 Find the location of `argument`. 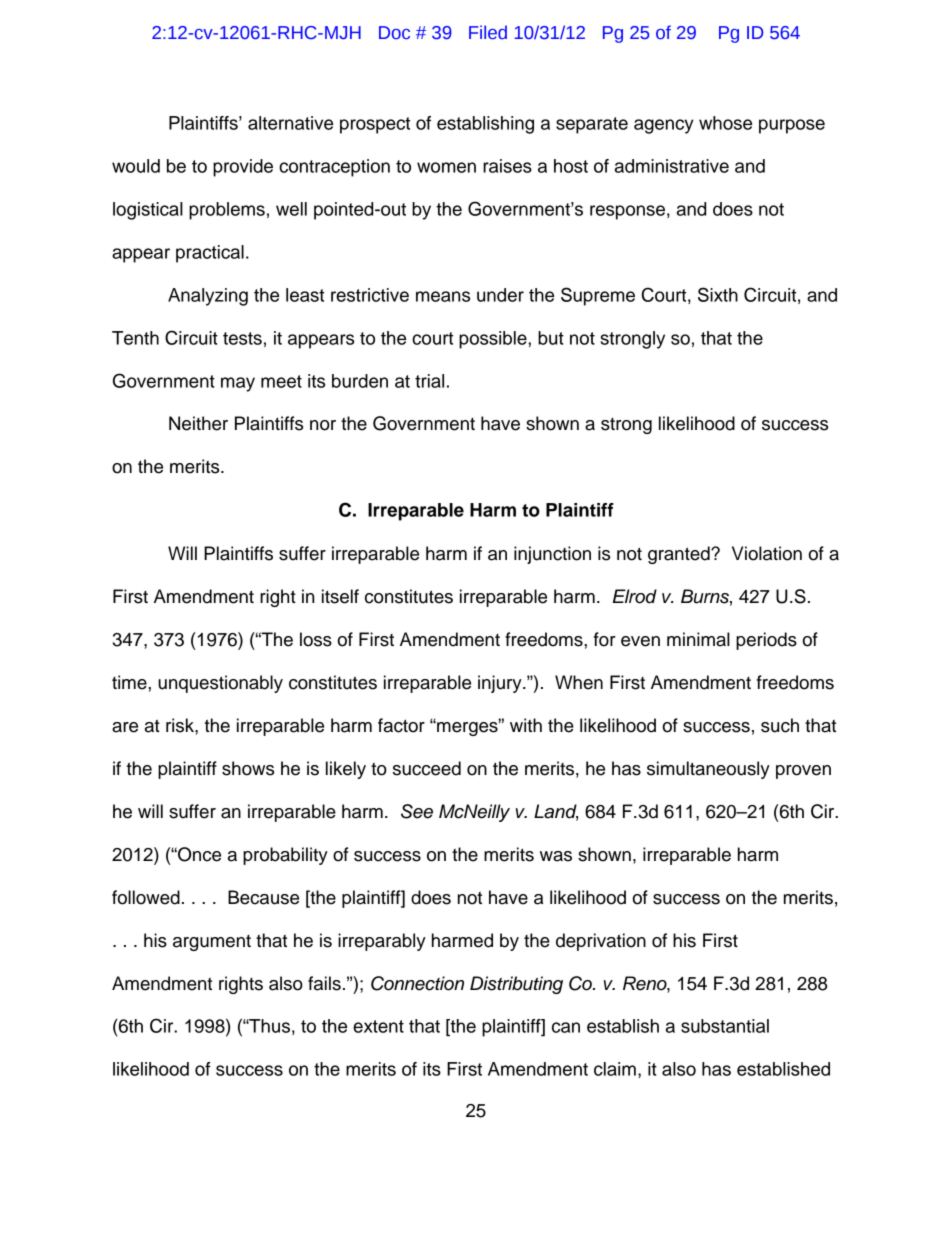

argument is located at coordinates (212, 943).
